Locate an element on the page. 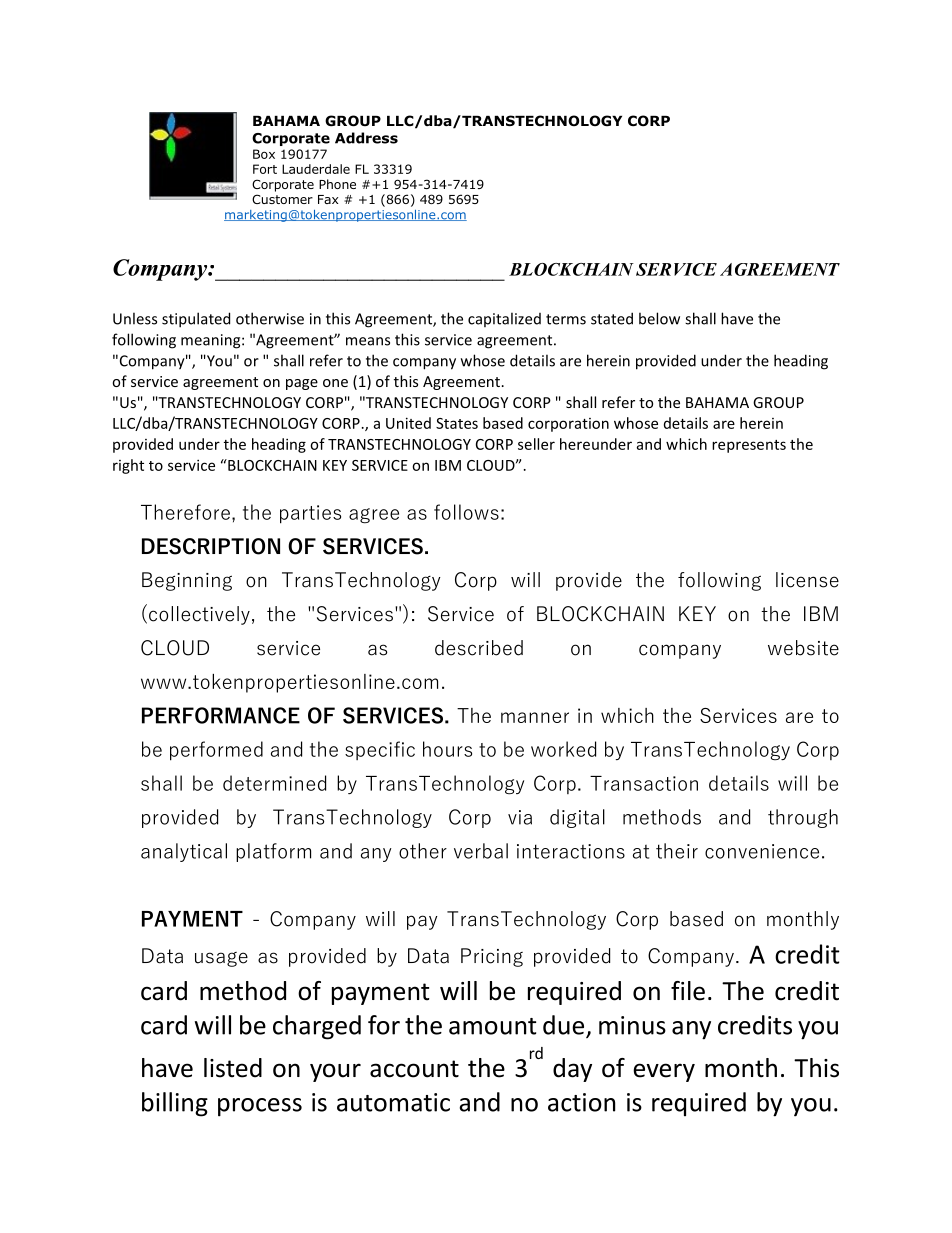 The image size is (952, 1233). stated is located at coordinates (612, 318).
